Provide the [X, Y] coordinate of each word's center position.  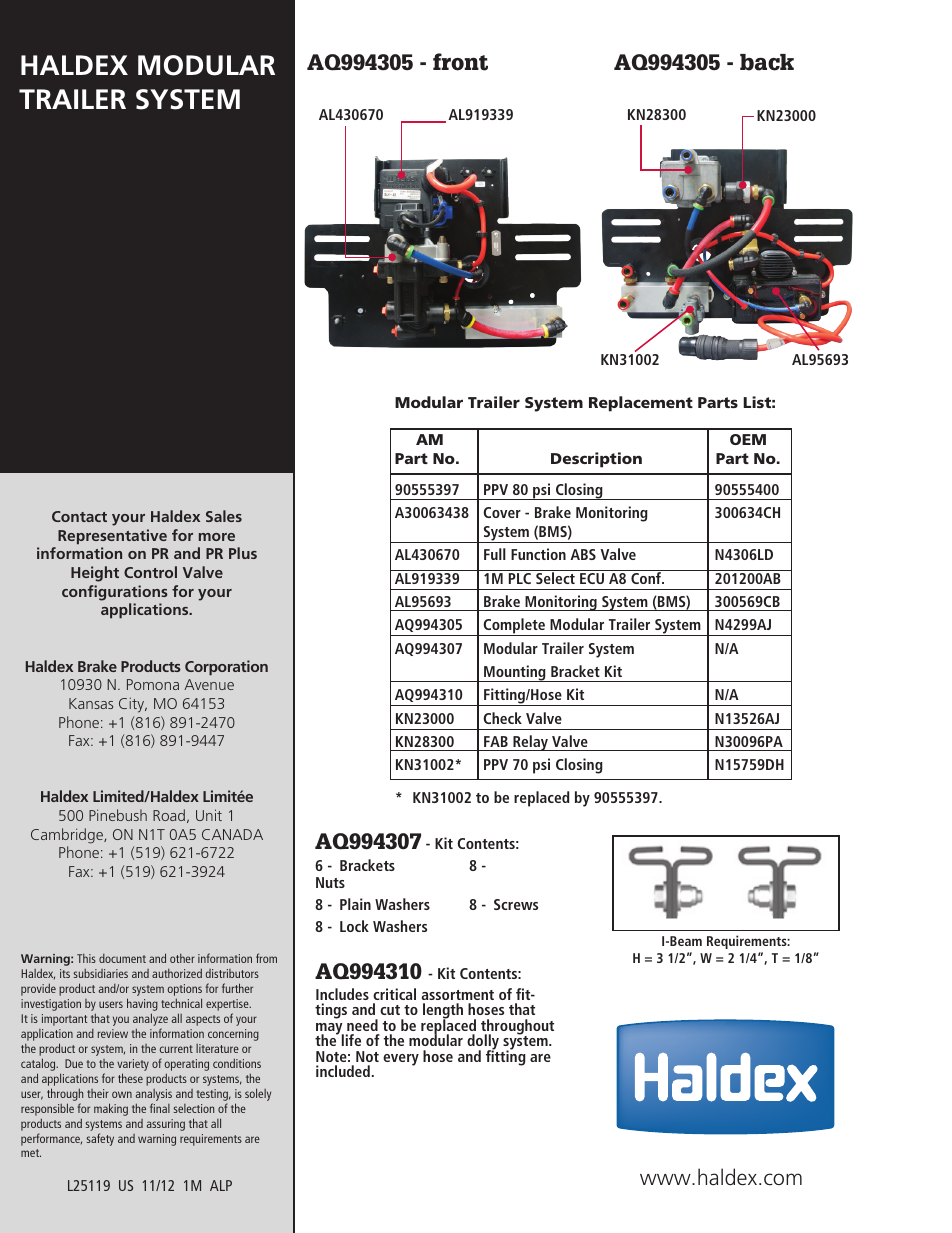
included [343, 1071]
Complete [514, 627]
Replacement [641, 404]
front [460, 62]
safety [100, 1139]
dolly [484, 1043]
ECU [592, 578]
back [767, 62]
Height [95, 574]
